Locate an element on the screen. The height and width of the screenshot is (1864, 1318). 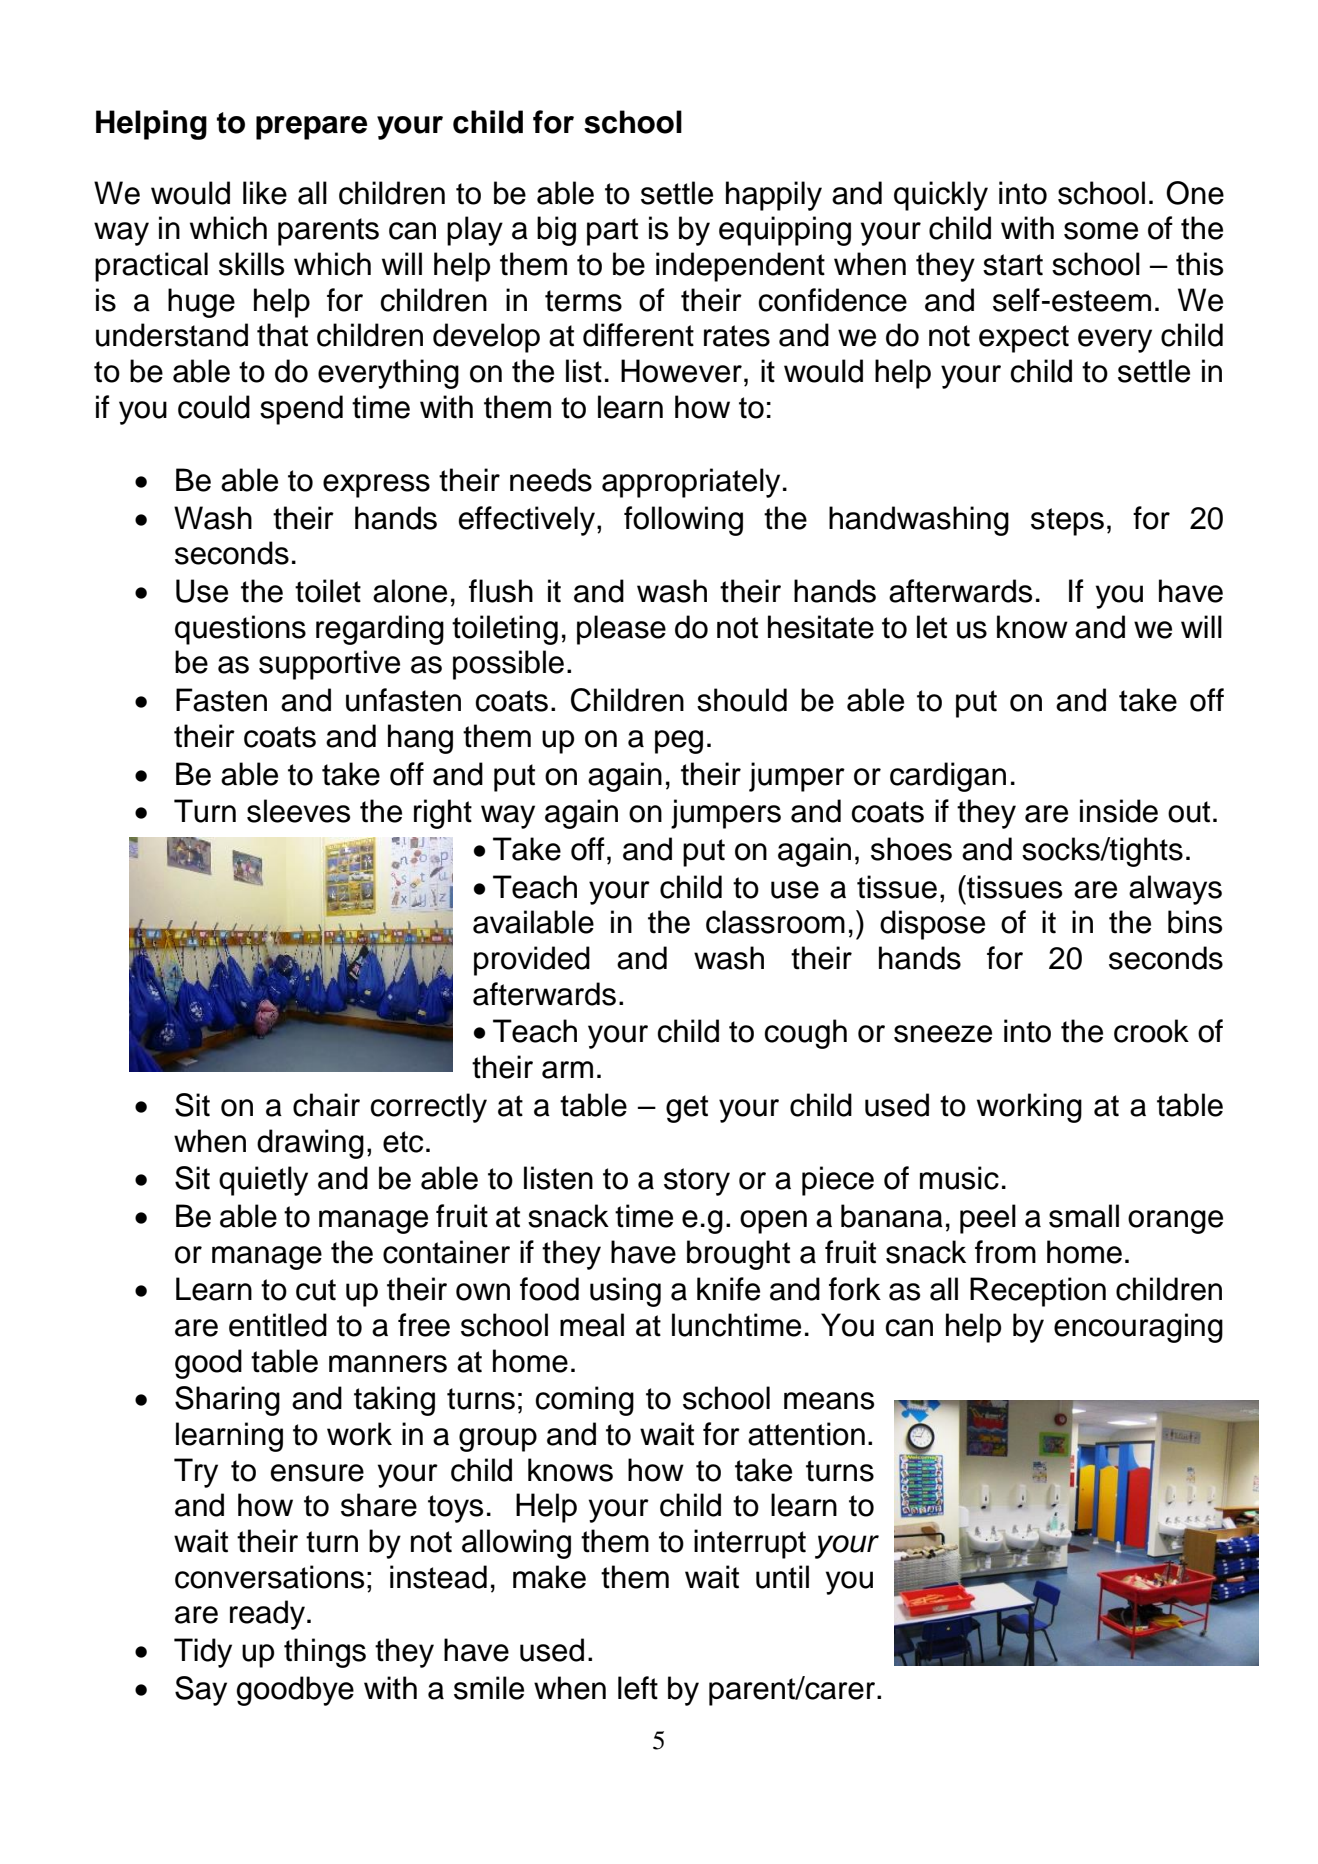
questions is located at coordinates (240, 630).
